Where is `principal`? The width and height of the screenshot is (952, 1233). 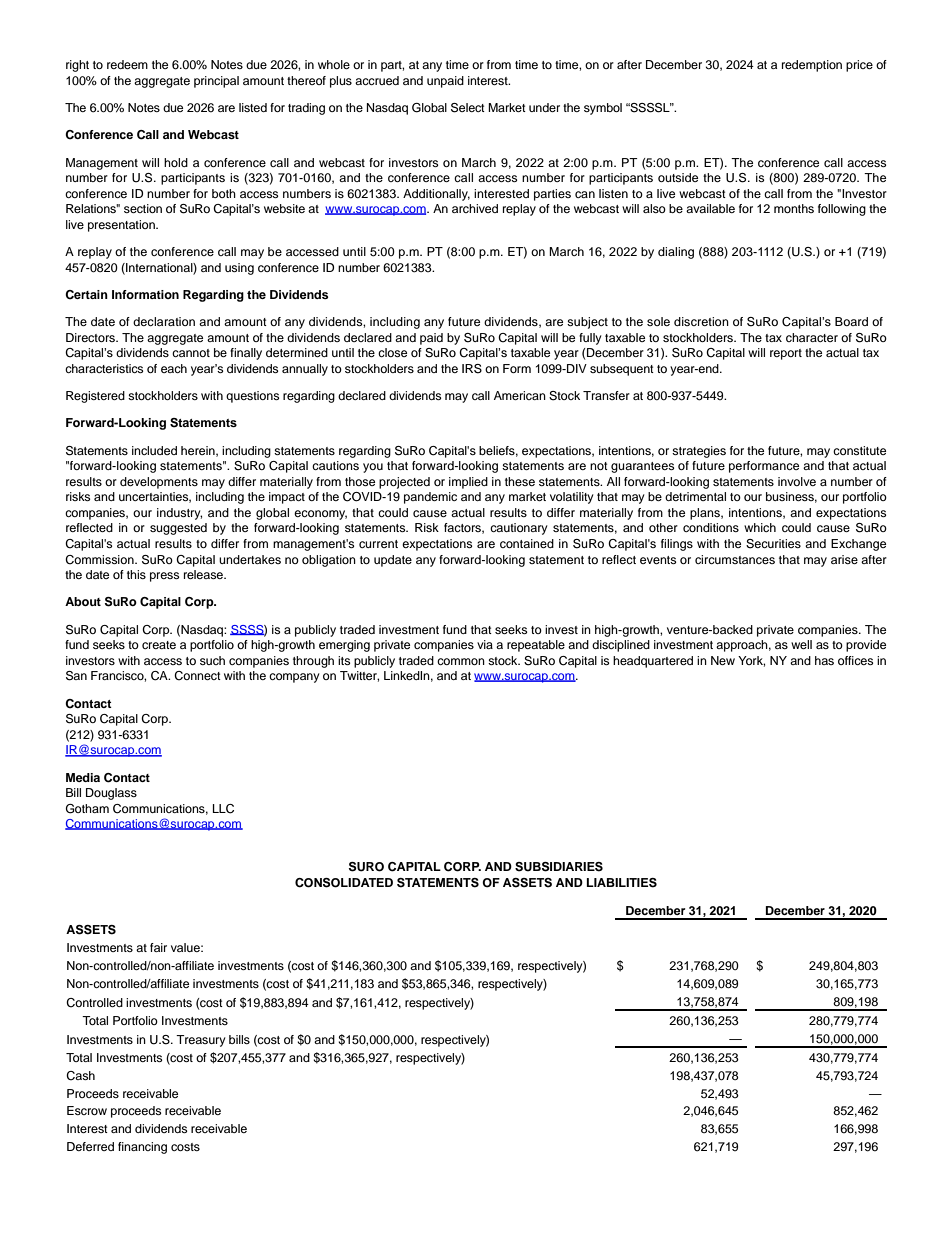 principal is located at coordinates (216, 82).
